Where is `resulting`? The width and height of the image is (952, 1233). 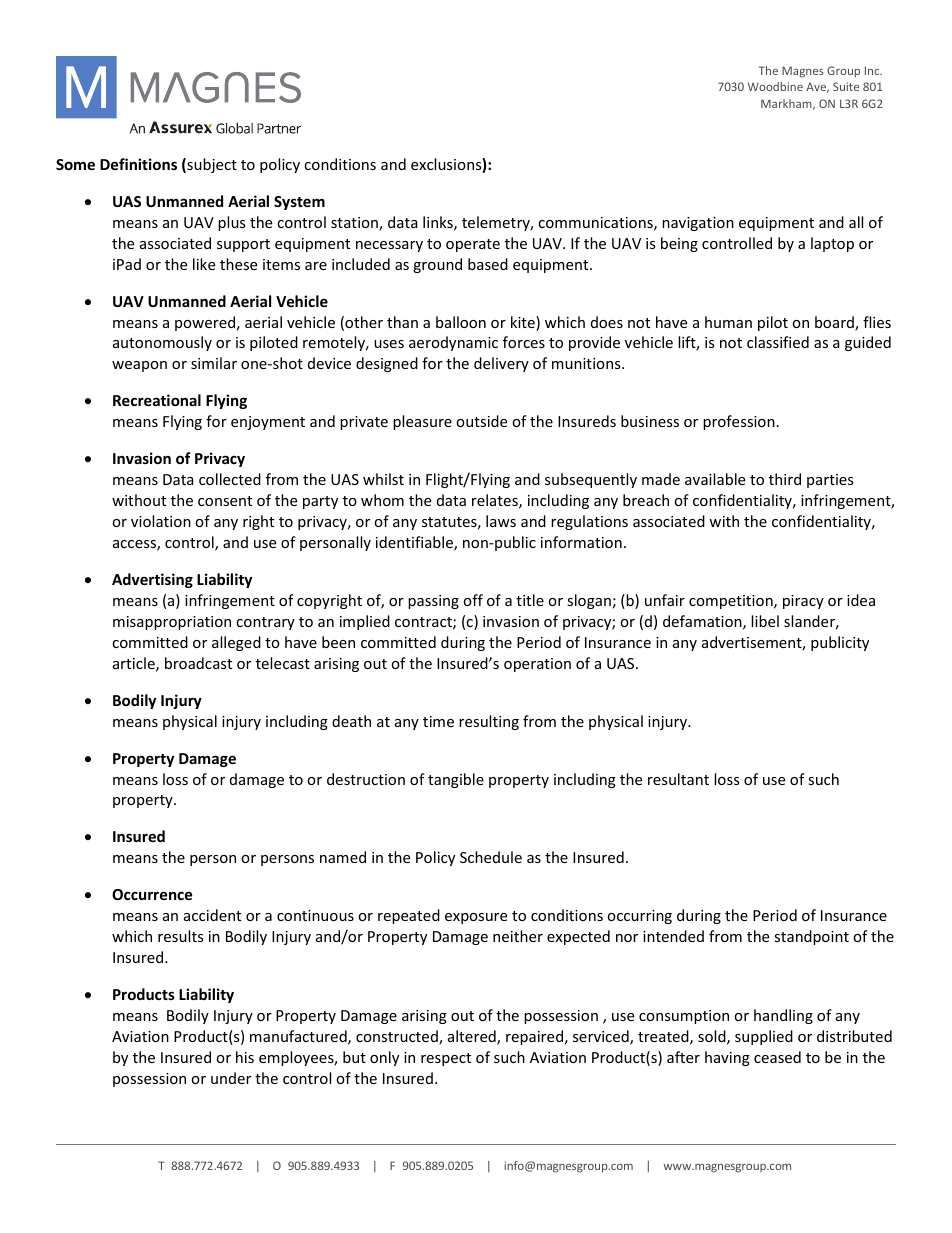
resulting is located at coordinates (489, 722).
